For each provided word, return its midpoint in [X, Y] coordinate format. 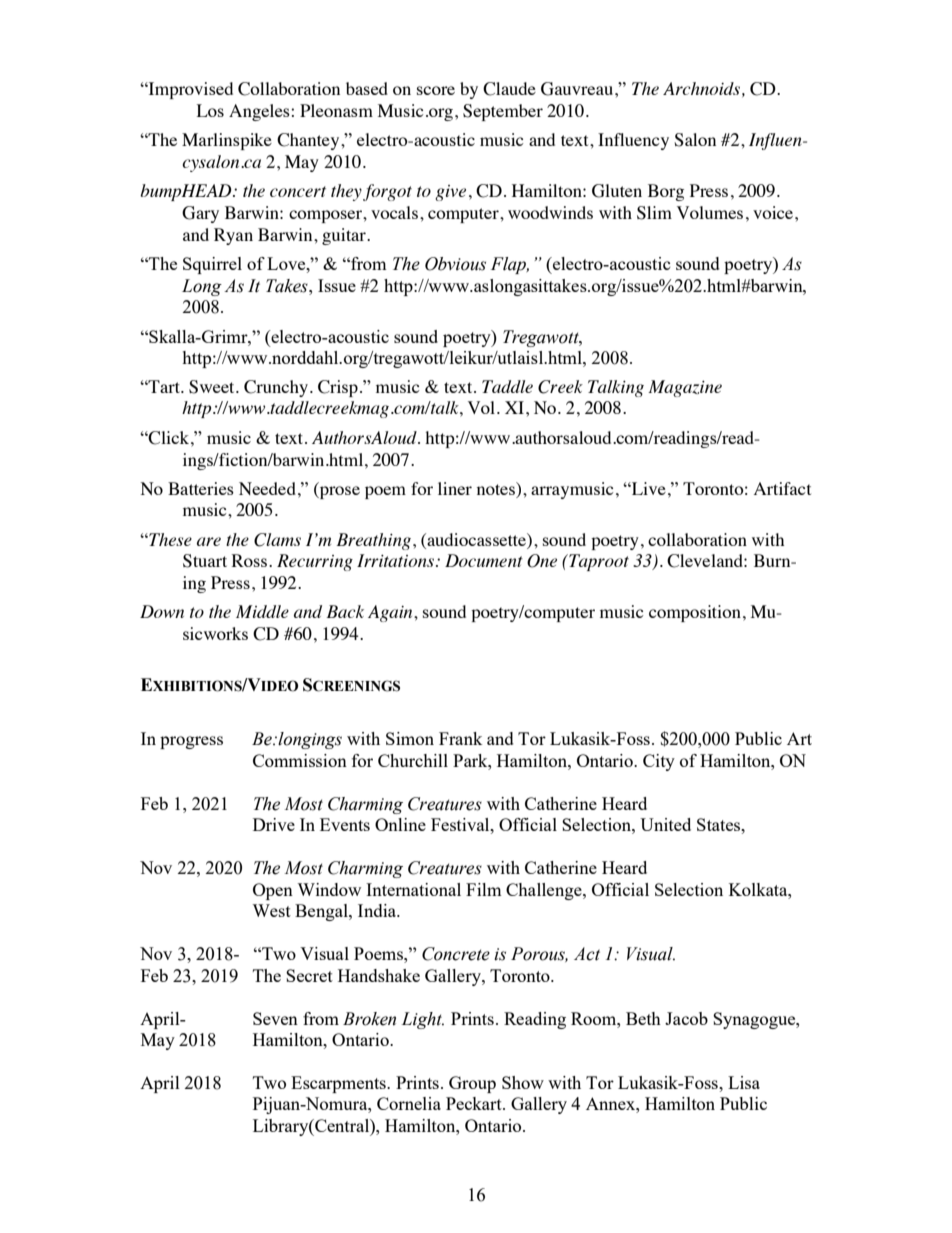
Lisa [744, 1082]
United [665, 824]
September [503, 112]
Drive [274, 824]
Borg [666, 192]
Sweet [213, 387]
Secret [309, 975]
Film [484, 889]
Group [472, 1084]
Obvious [455, 264]
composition [695, 613]
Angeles [260, 112]
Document [484, 560]
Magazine [685, 388]
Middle [262, 611]
